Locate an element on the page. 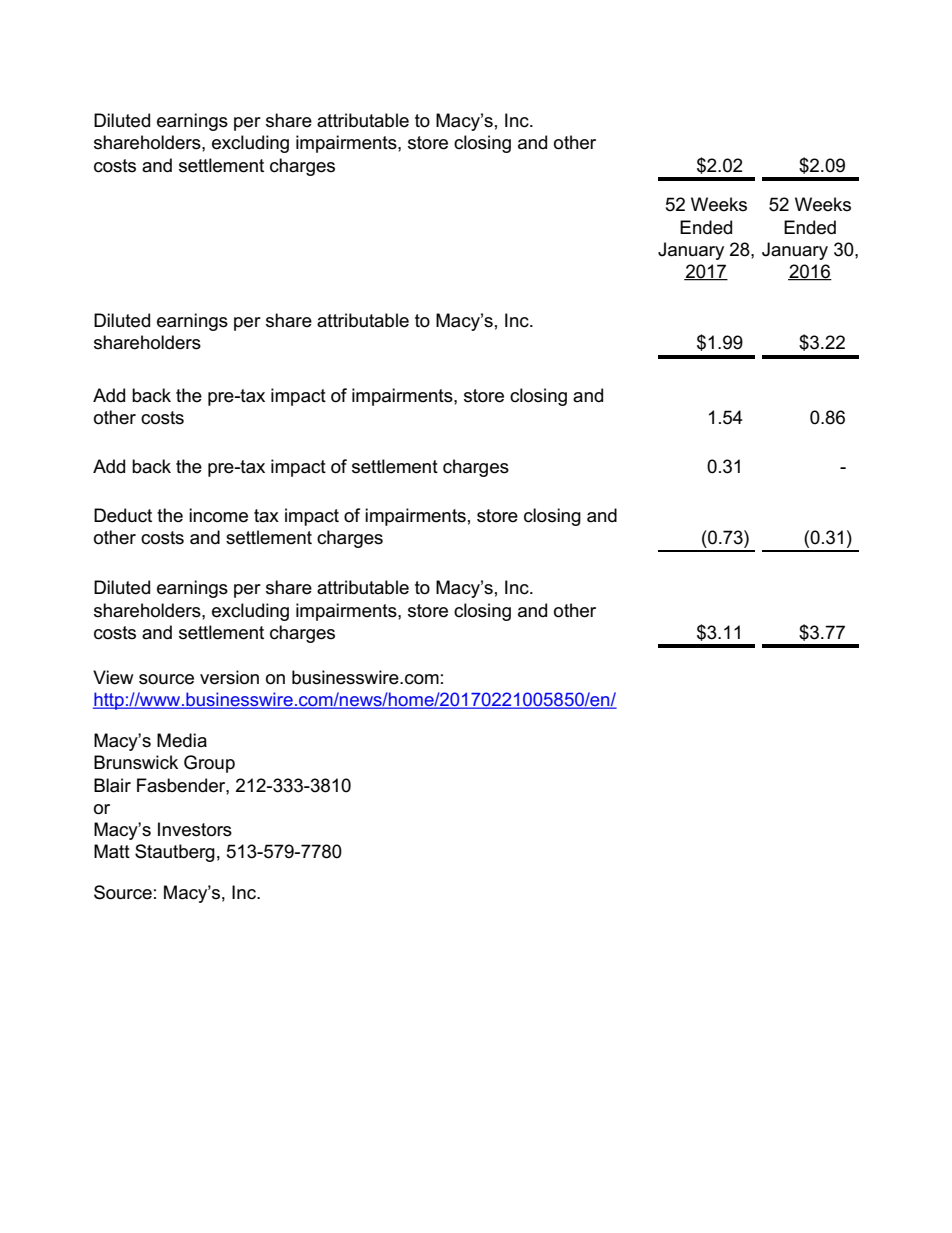 This page has height=1233, width=952. Deduct is located at coordinates (123, 515).
